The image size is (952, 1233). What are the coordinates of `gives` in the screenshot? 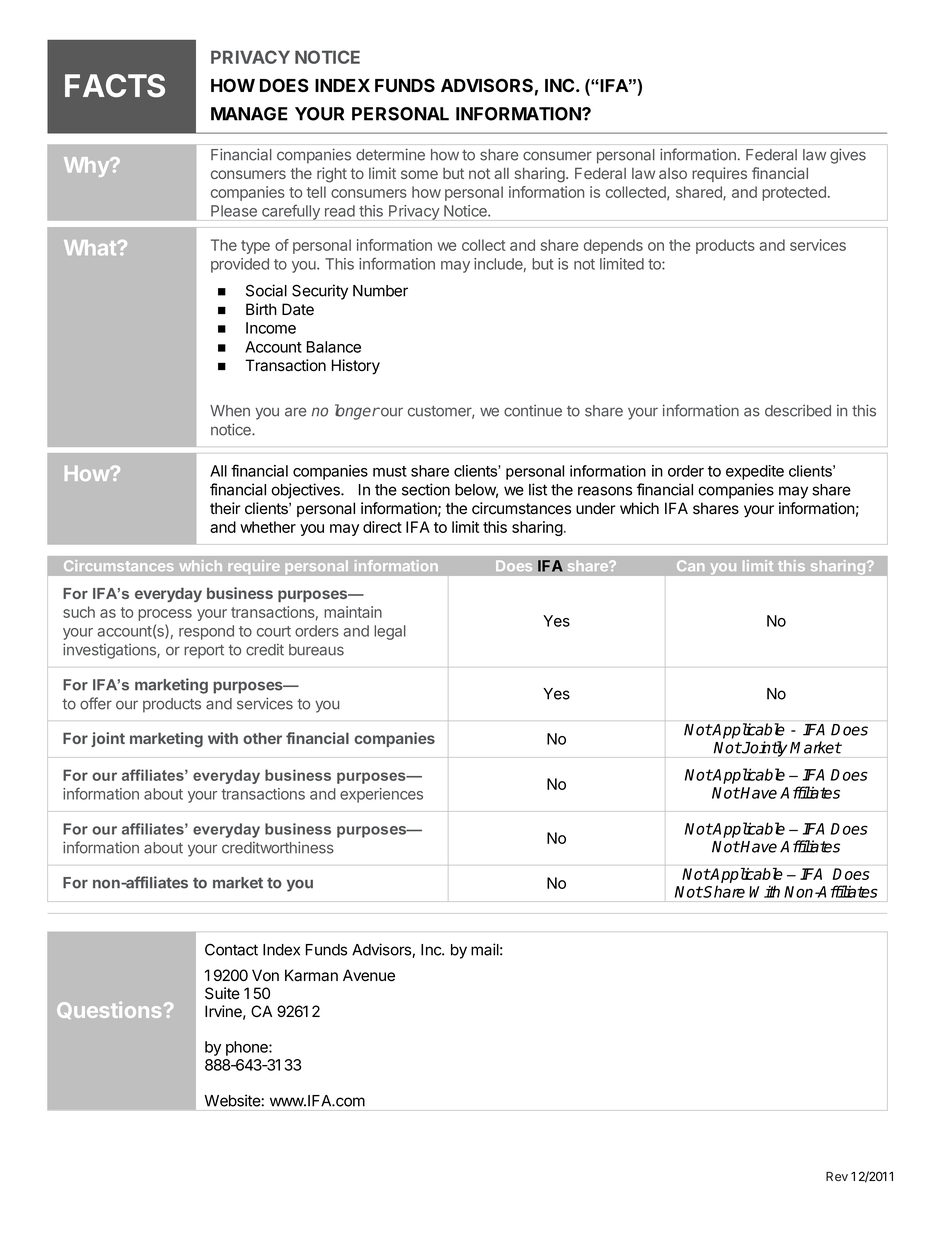 It's located at (848, 156).
